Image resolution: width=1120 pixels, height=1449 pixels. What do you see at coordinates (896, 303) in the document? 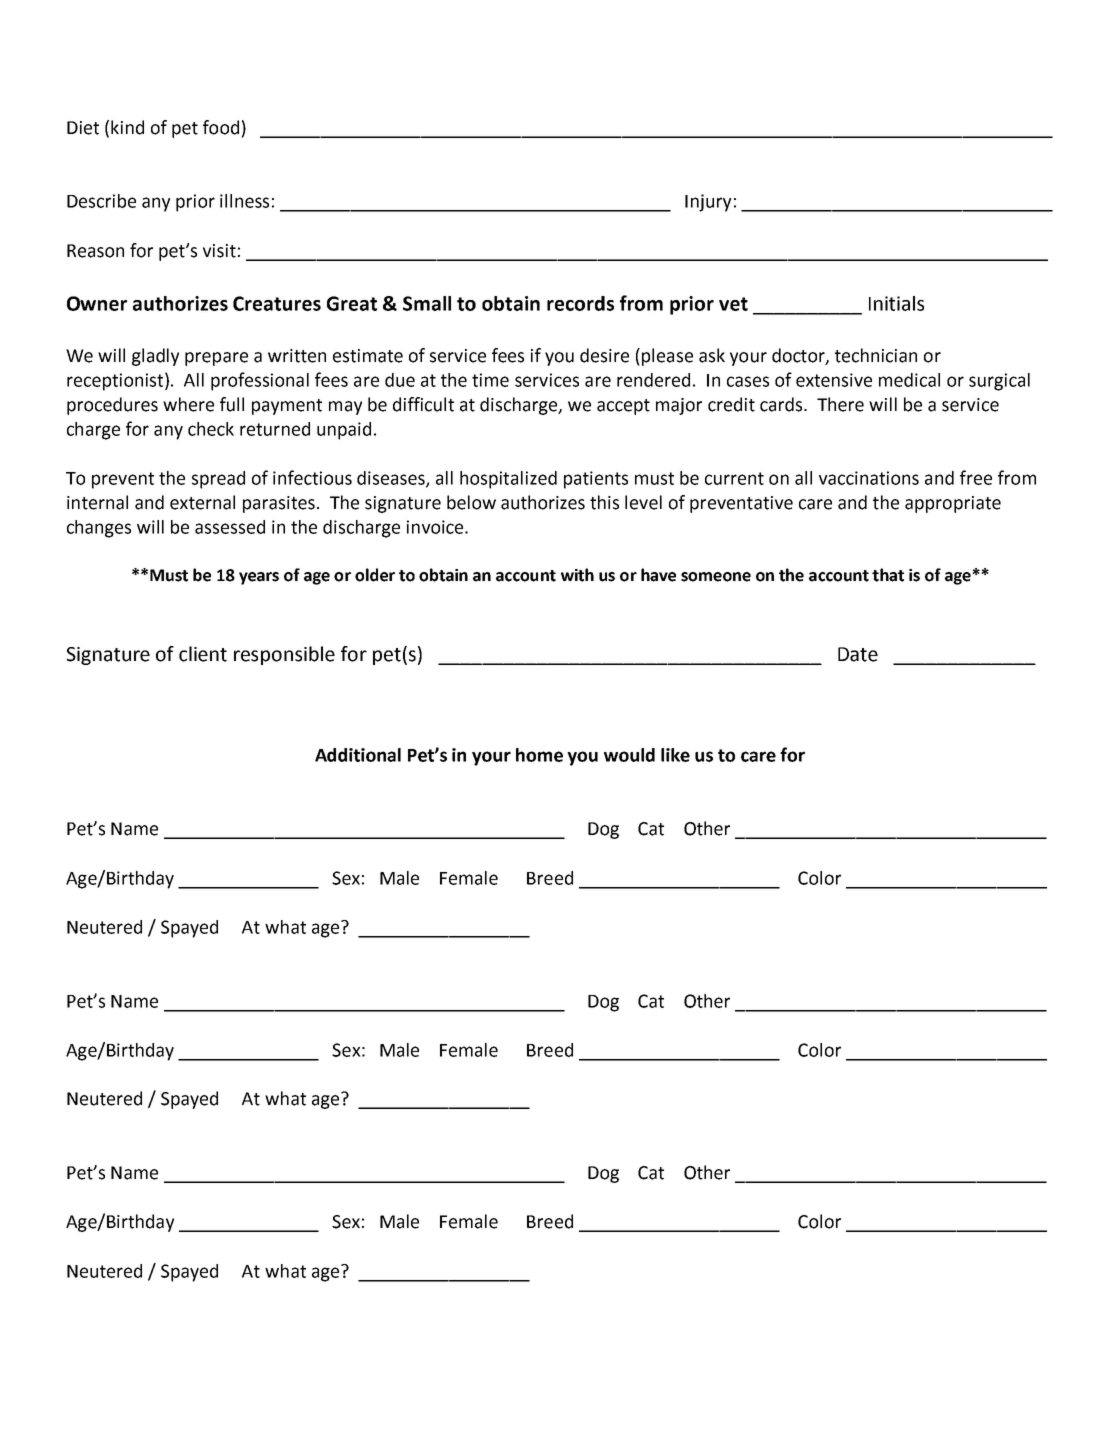
I see `Initials` at bounding box center [896, 303].
